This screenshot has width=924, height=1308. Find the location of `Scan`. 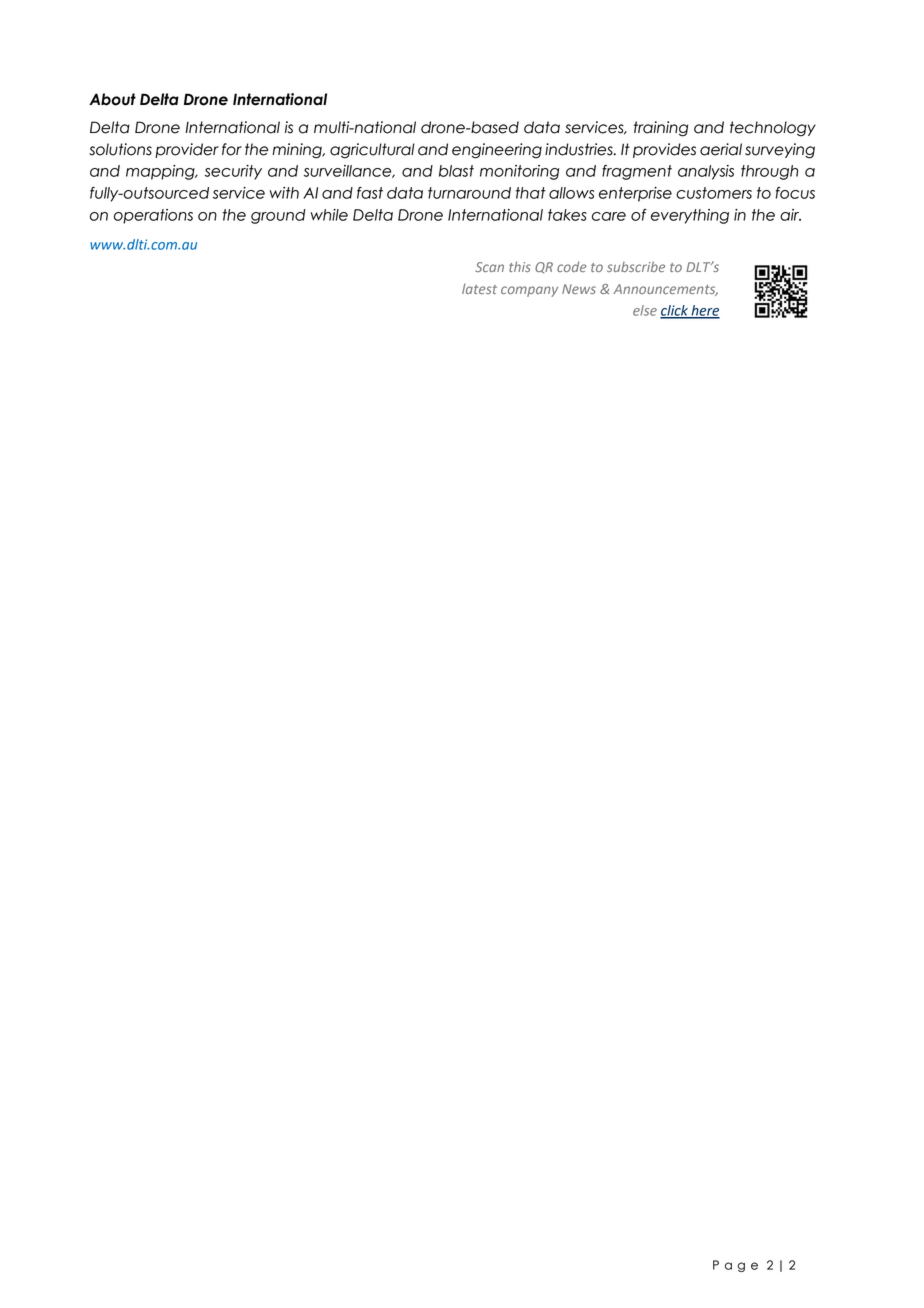

Scan is located at coordinates (489, 267).
